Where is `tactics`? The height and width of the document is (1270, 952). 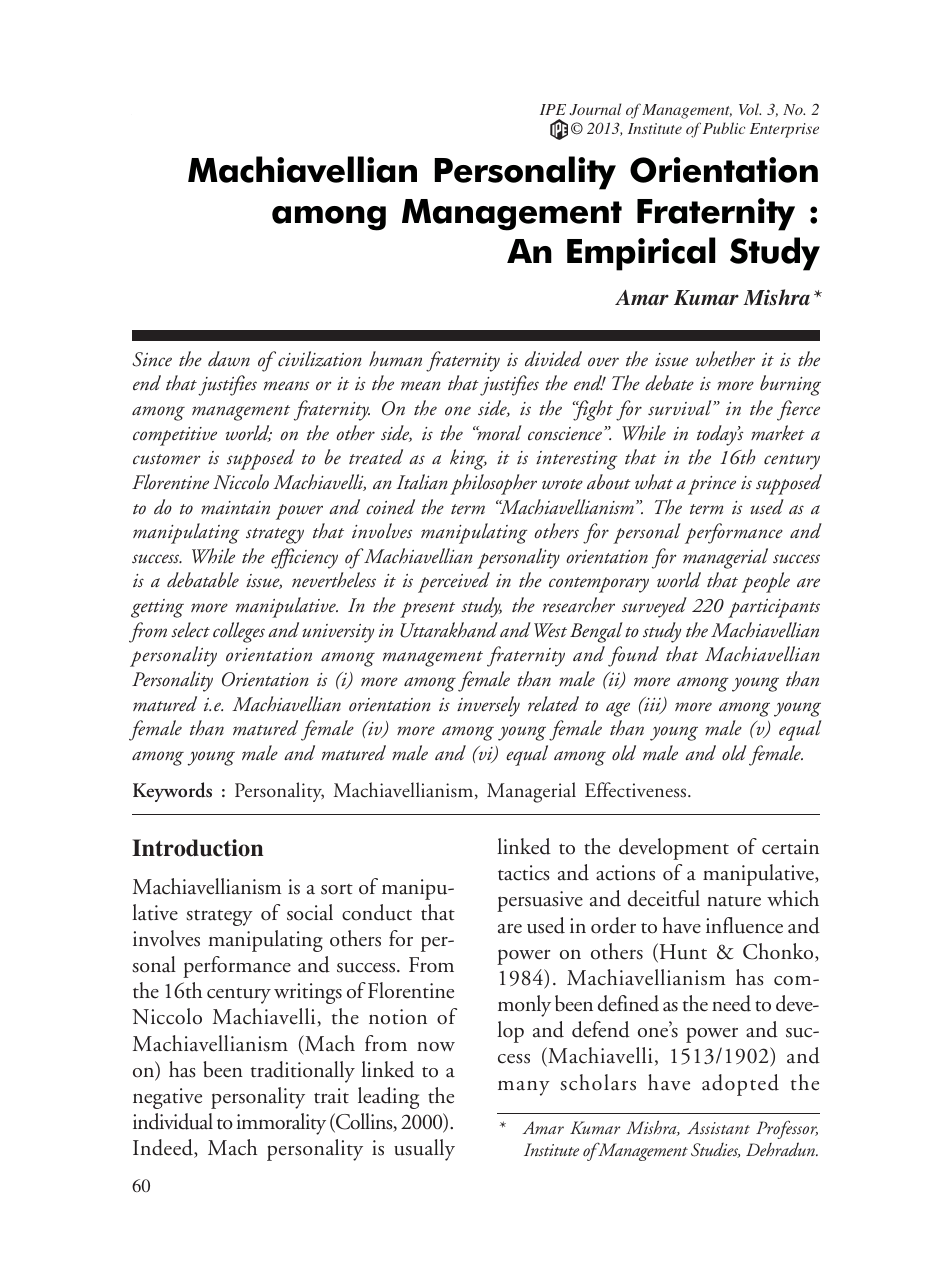 tactics is located at coordinates (524, 873).
